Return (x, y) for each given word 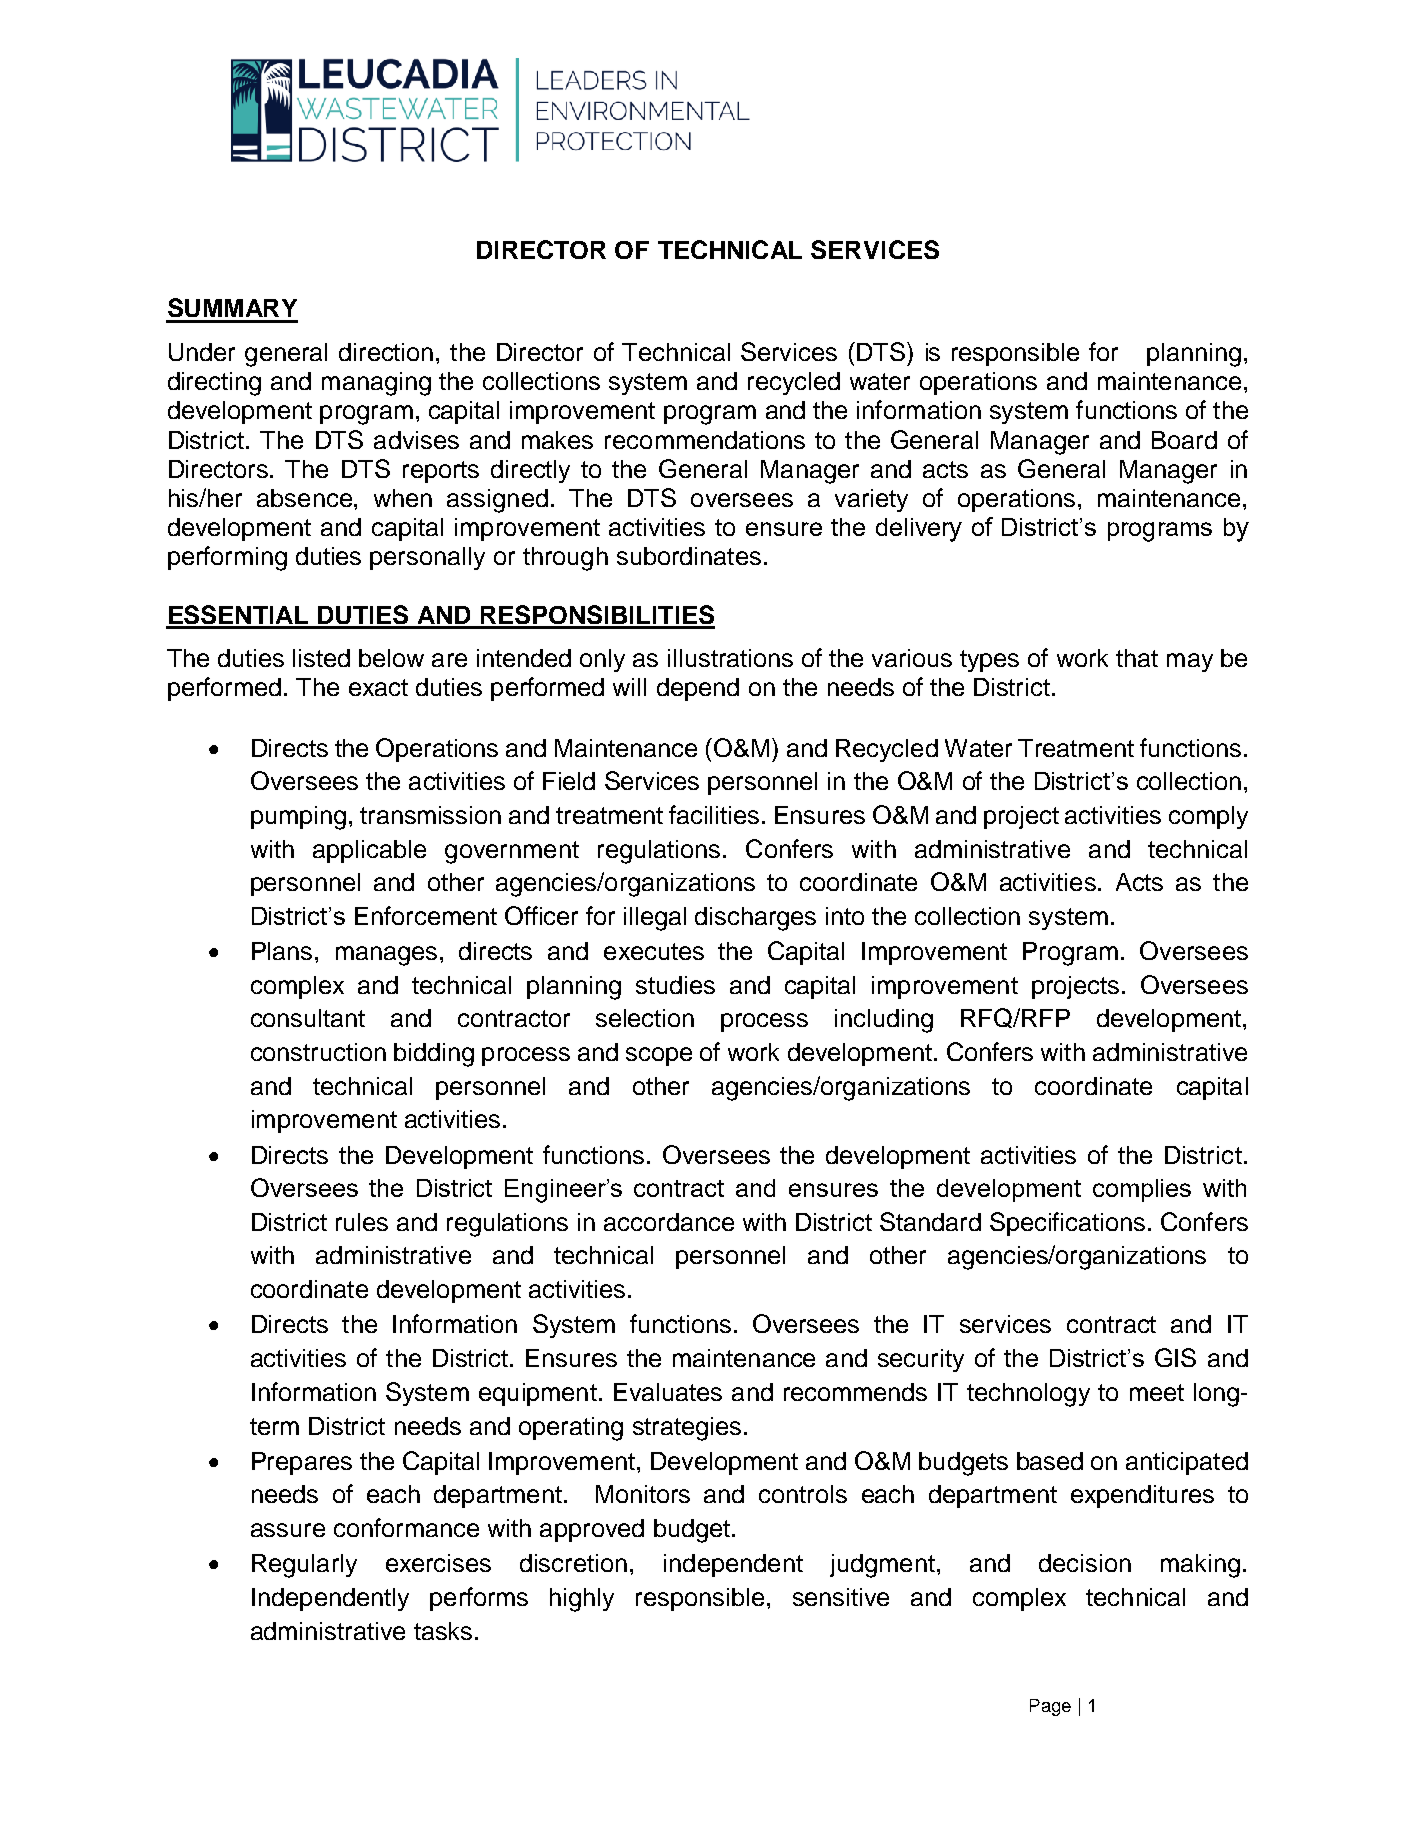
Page (1050, 1707)
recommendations (705, 440)
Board (1184, 440)
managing (376, 384)
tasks (443, 1631)
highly (582, 1600)
